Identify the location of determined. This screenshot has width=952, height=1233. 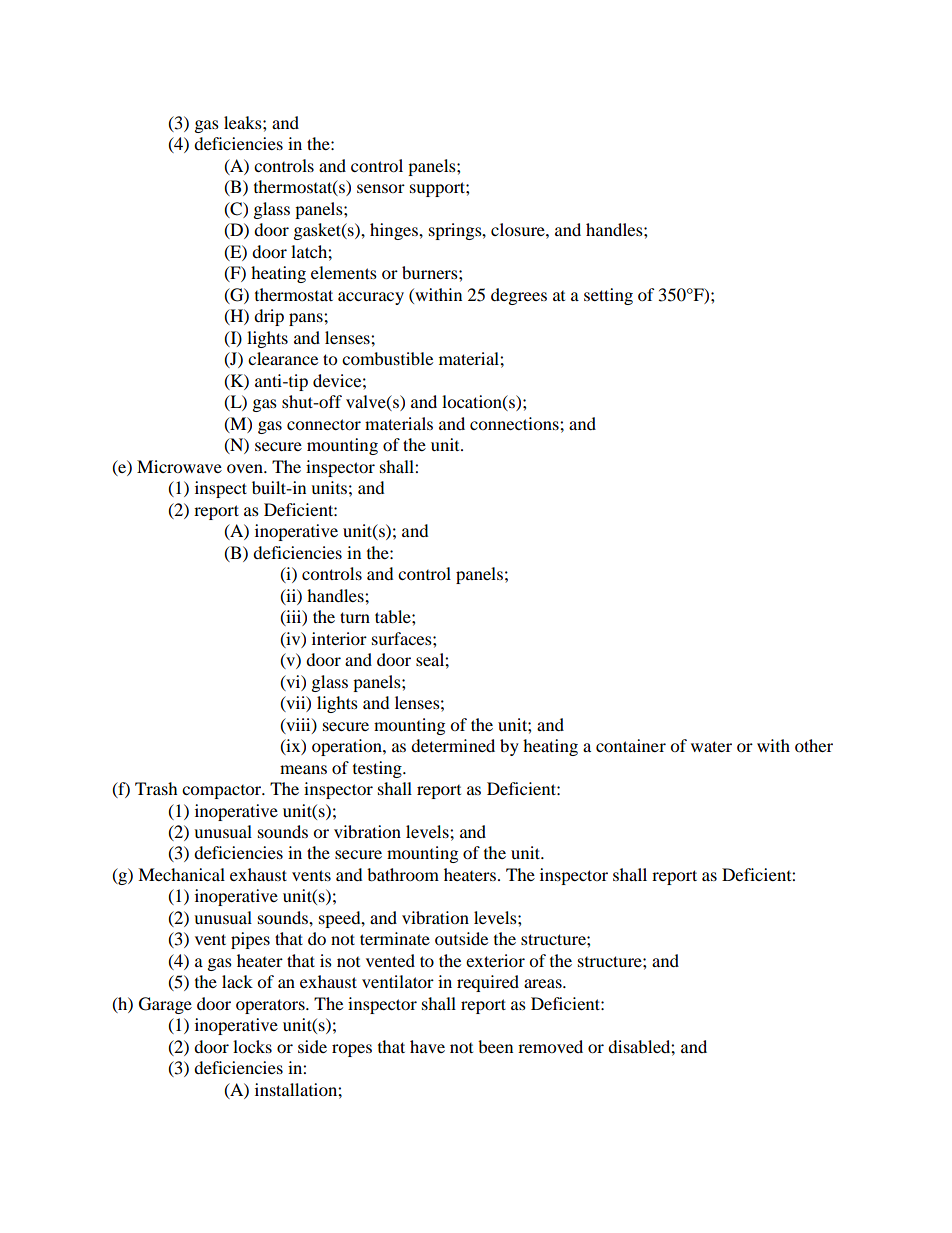
(453, 745).
